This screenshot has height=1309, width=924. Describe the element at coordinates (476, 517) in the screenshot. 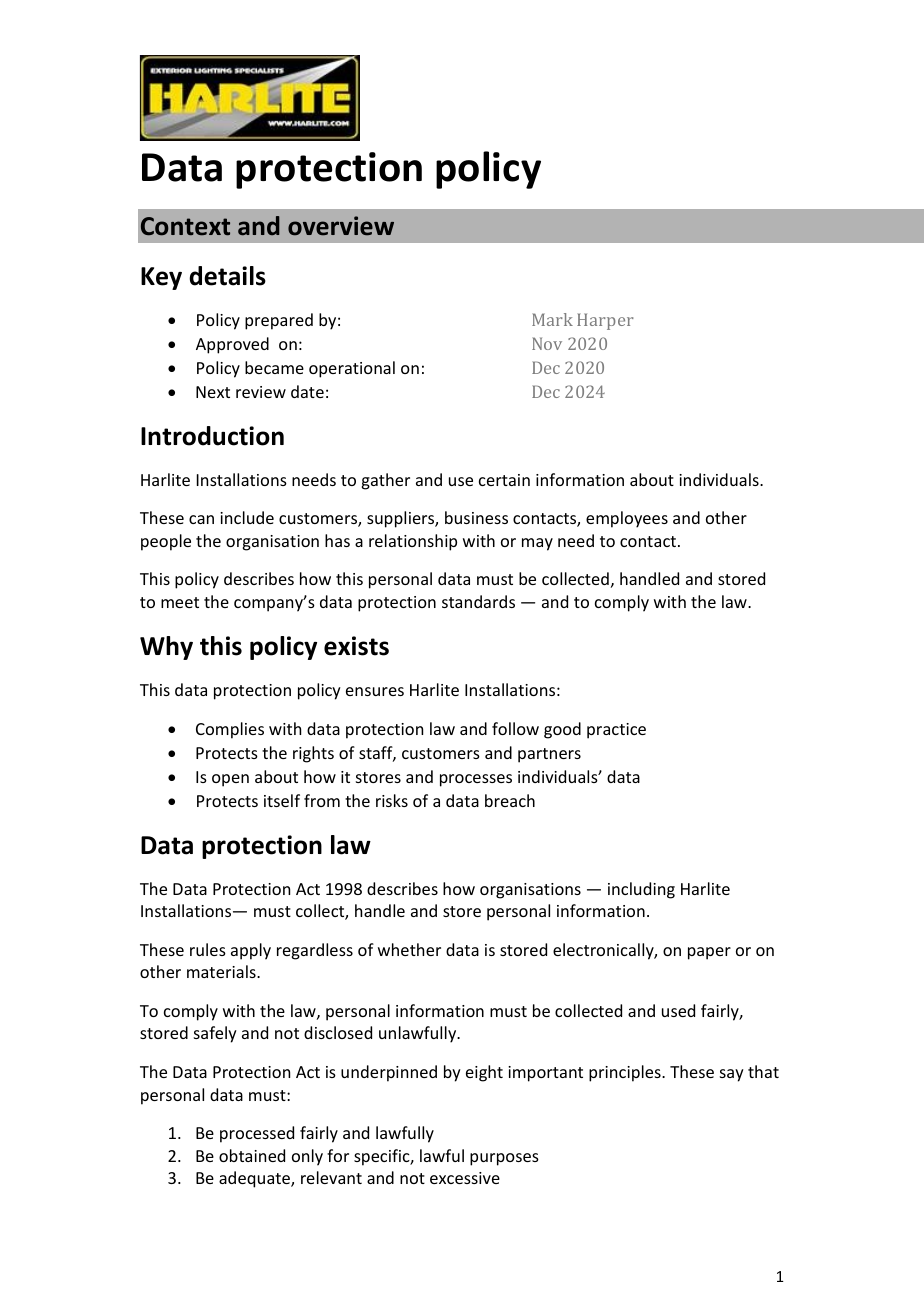

I see `business` at that location.
